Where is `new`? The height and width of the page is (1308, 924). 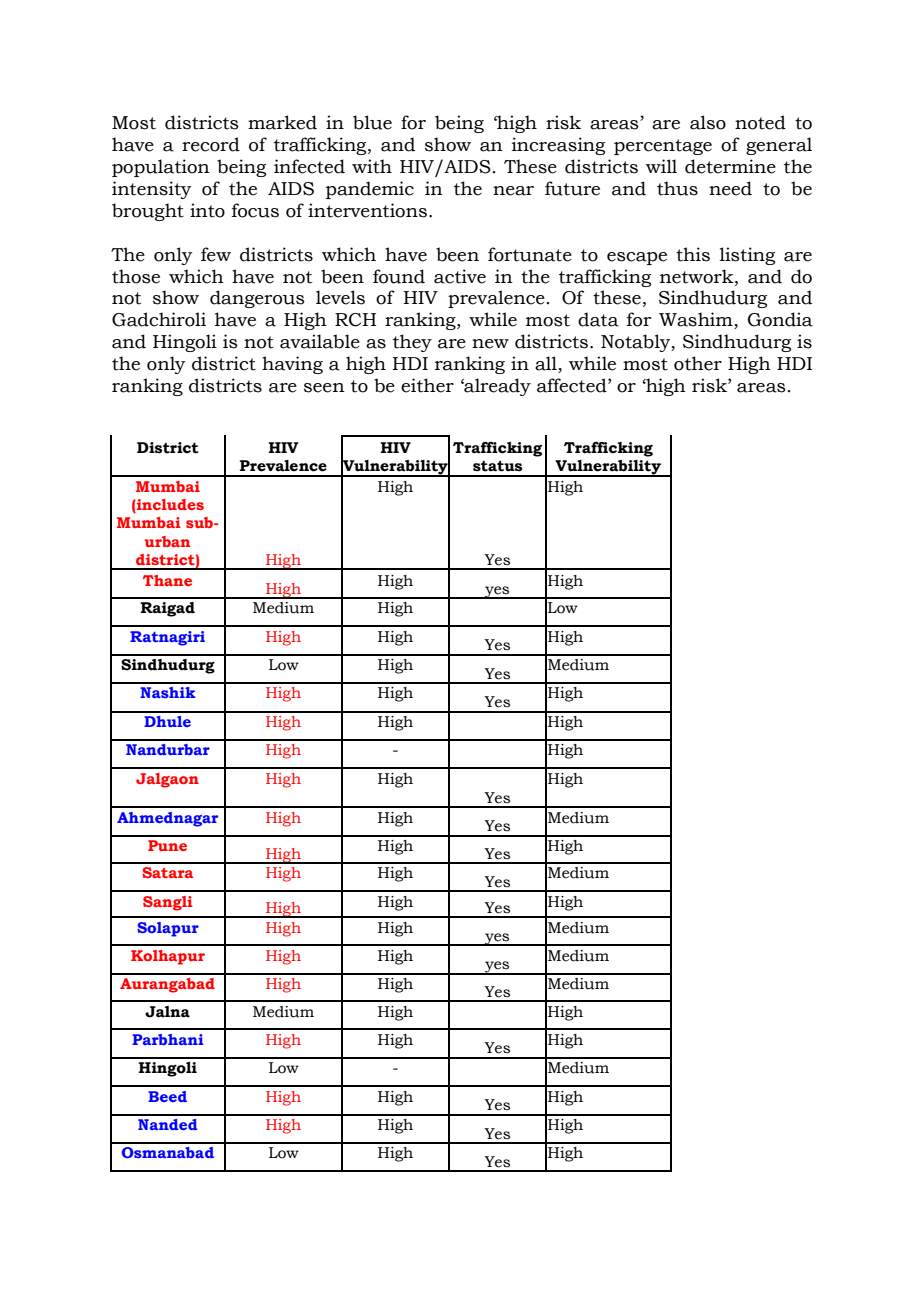
new is located at coordinates (490, 344).
